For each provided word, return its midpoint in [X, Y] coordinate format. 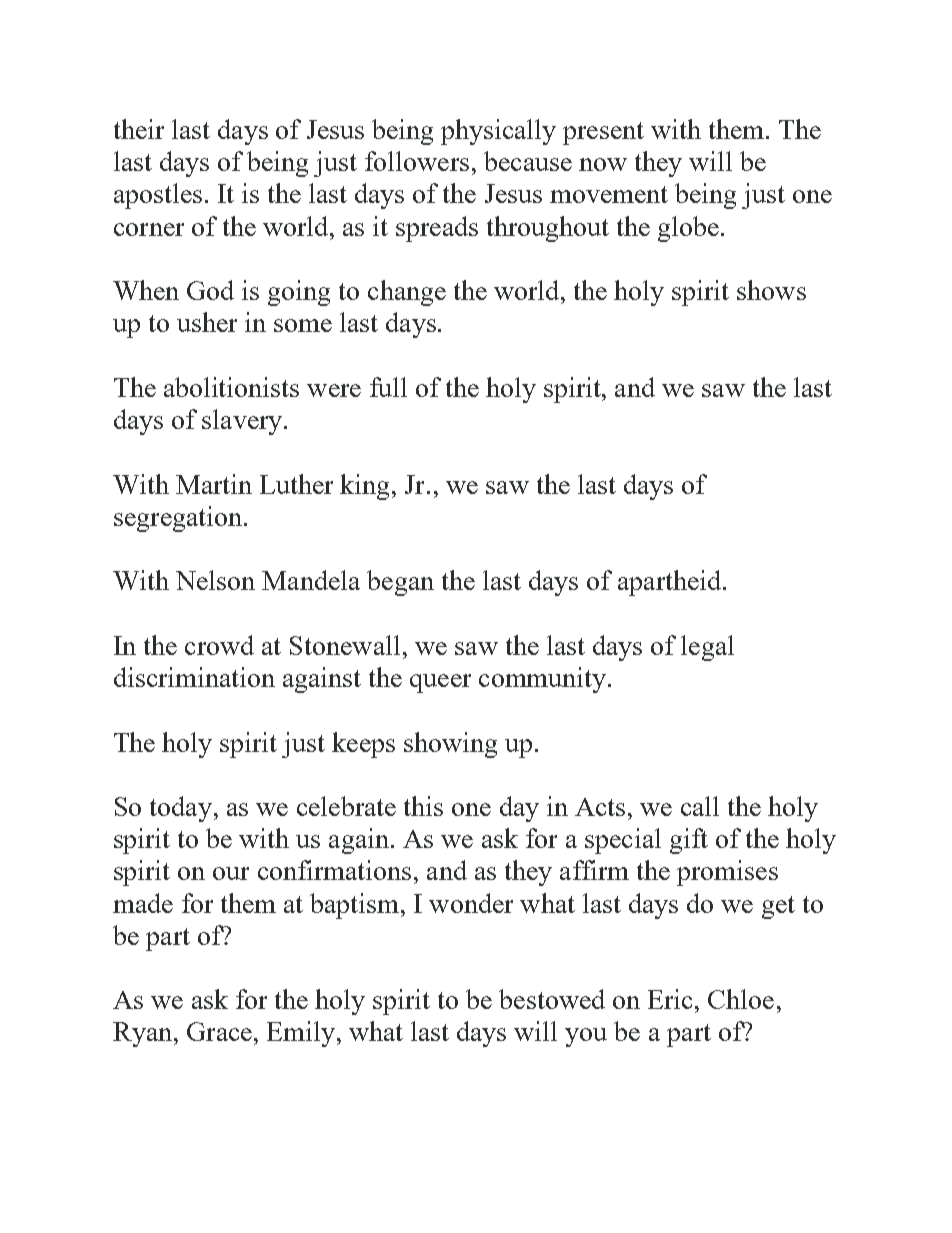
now [603, 164]
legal [707, 648]
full [388, 387]
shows [771, 290]
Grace [221, 1031]
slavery [243, 422]
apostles [158, 196]
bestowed [552, 999]
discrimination [194, 677]
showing [450, 745]
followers [417, 161]
